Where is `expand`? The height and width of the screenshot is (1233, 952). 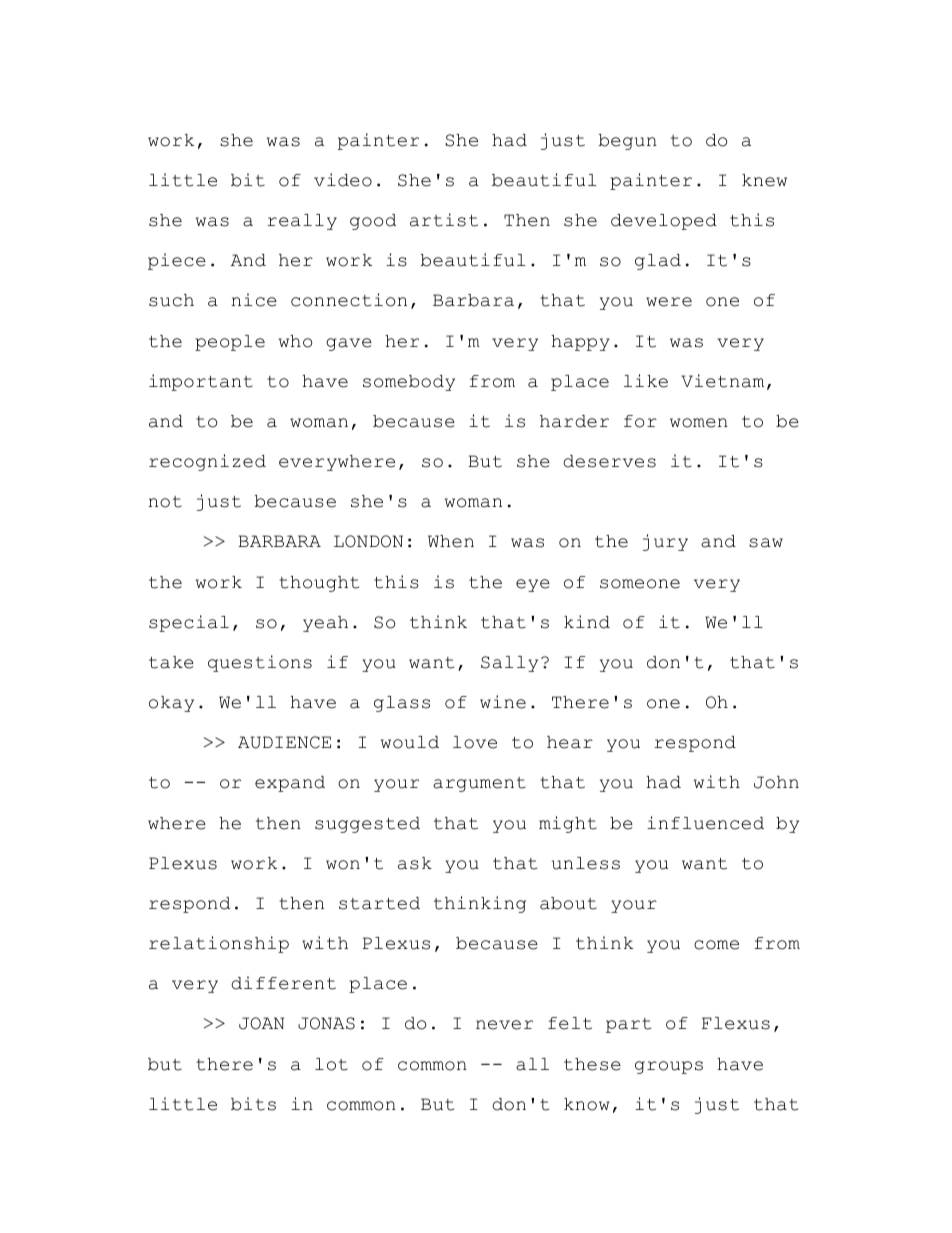
expand is located at coordinates (290, 784).
